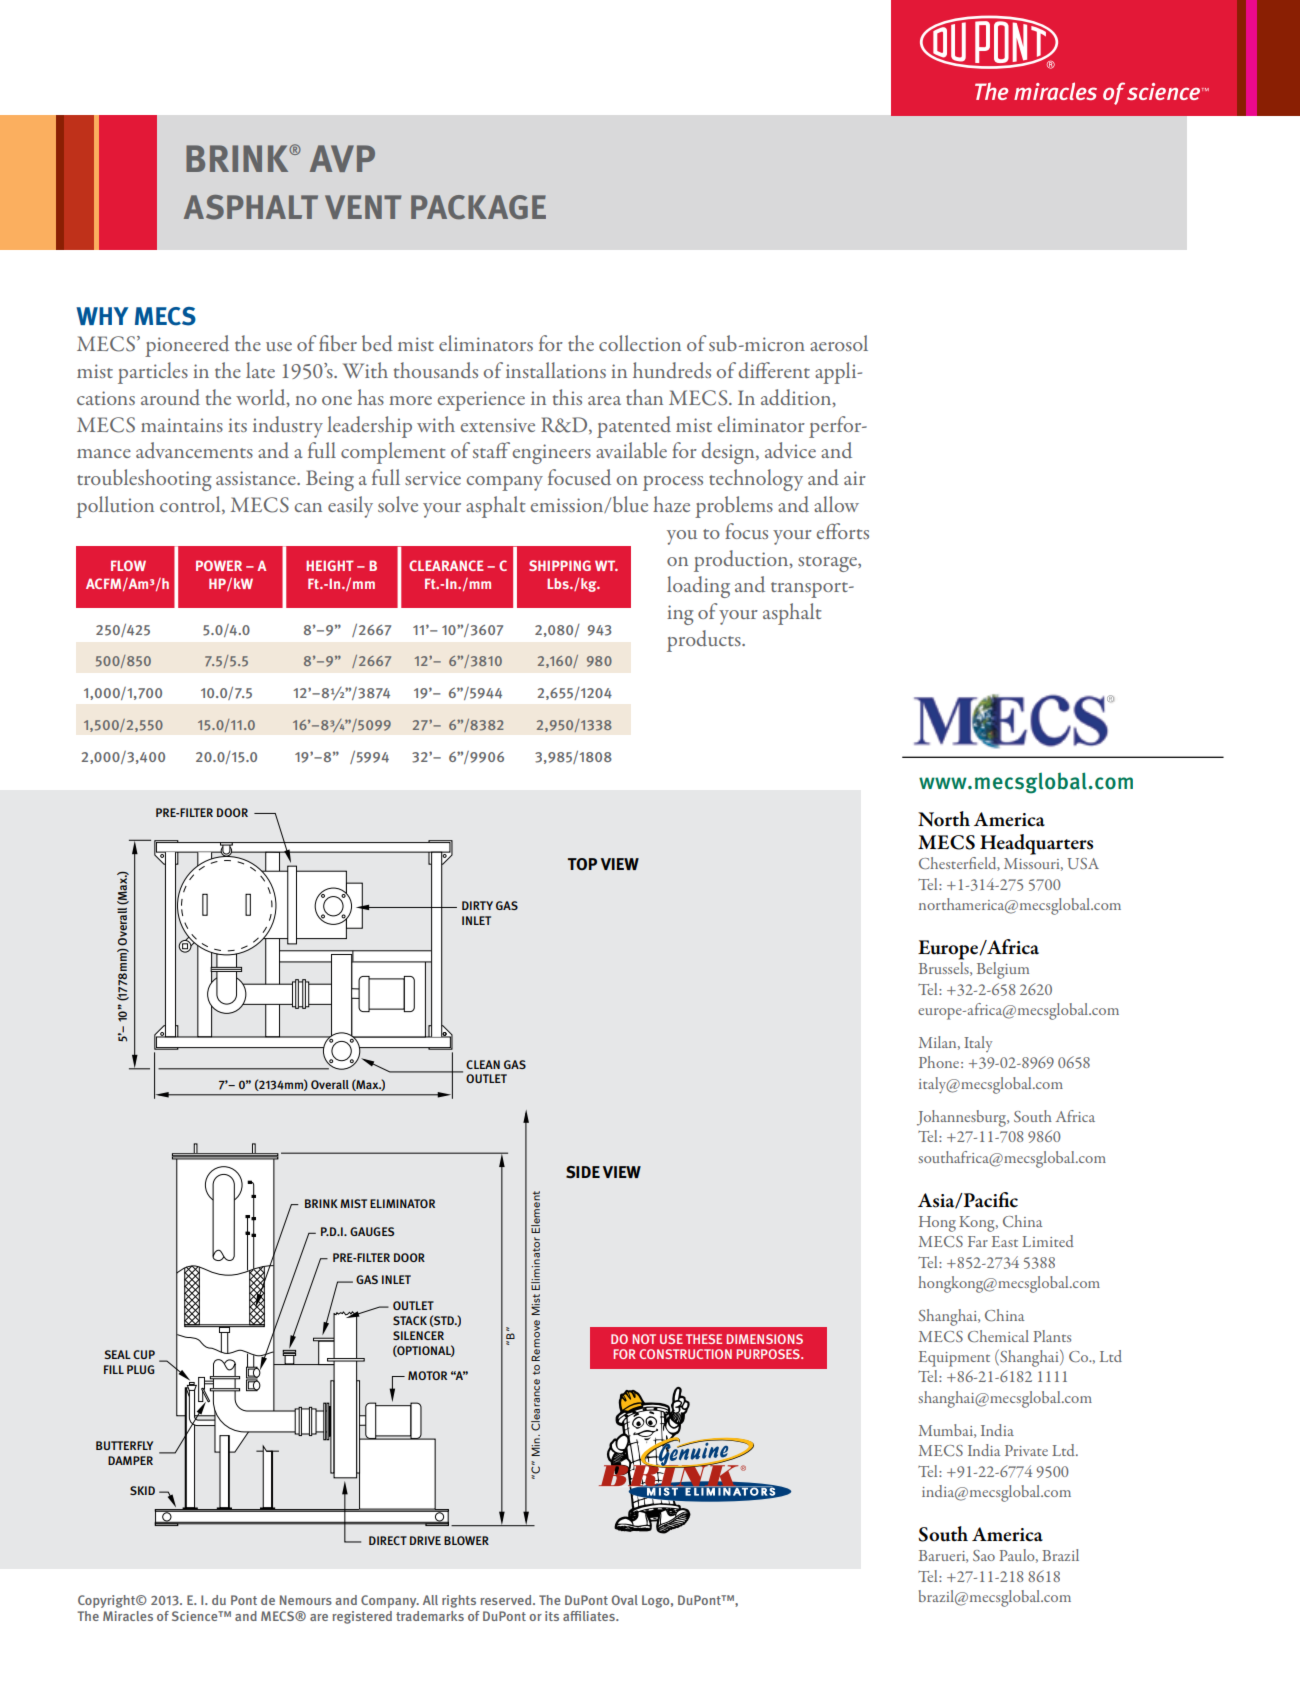 This screenshot has height=1682, width=1300. I want to click on AVP, so click(342, 158).
